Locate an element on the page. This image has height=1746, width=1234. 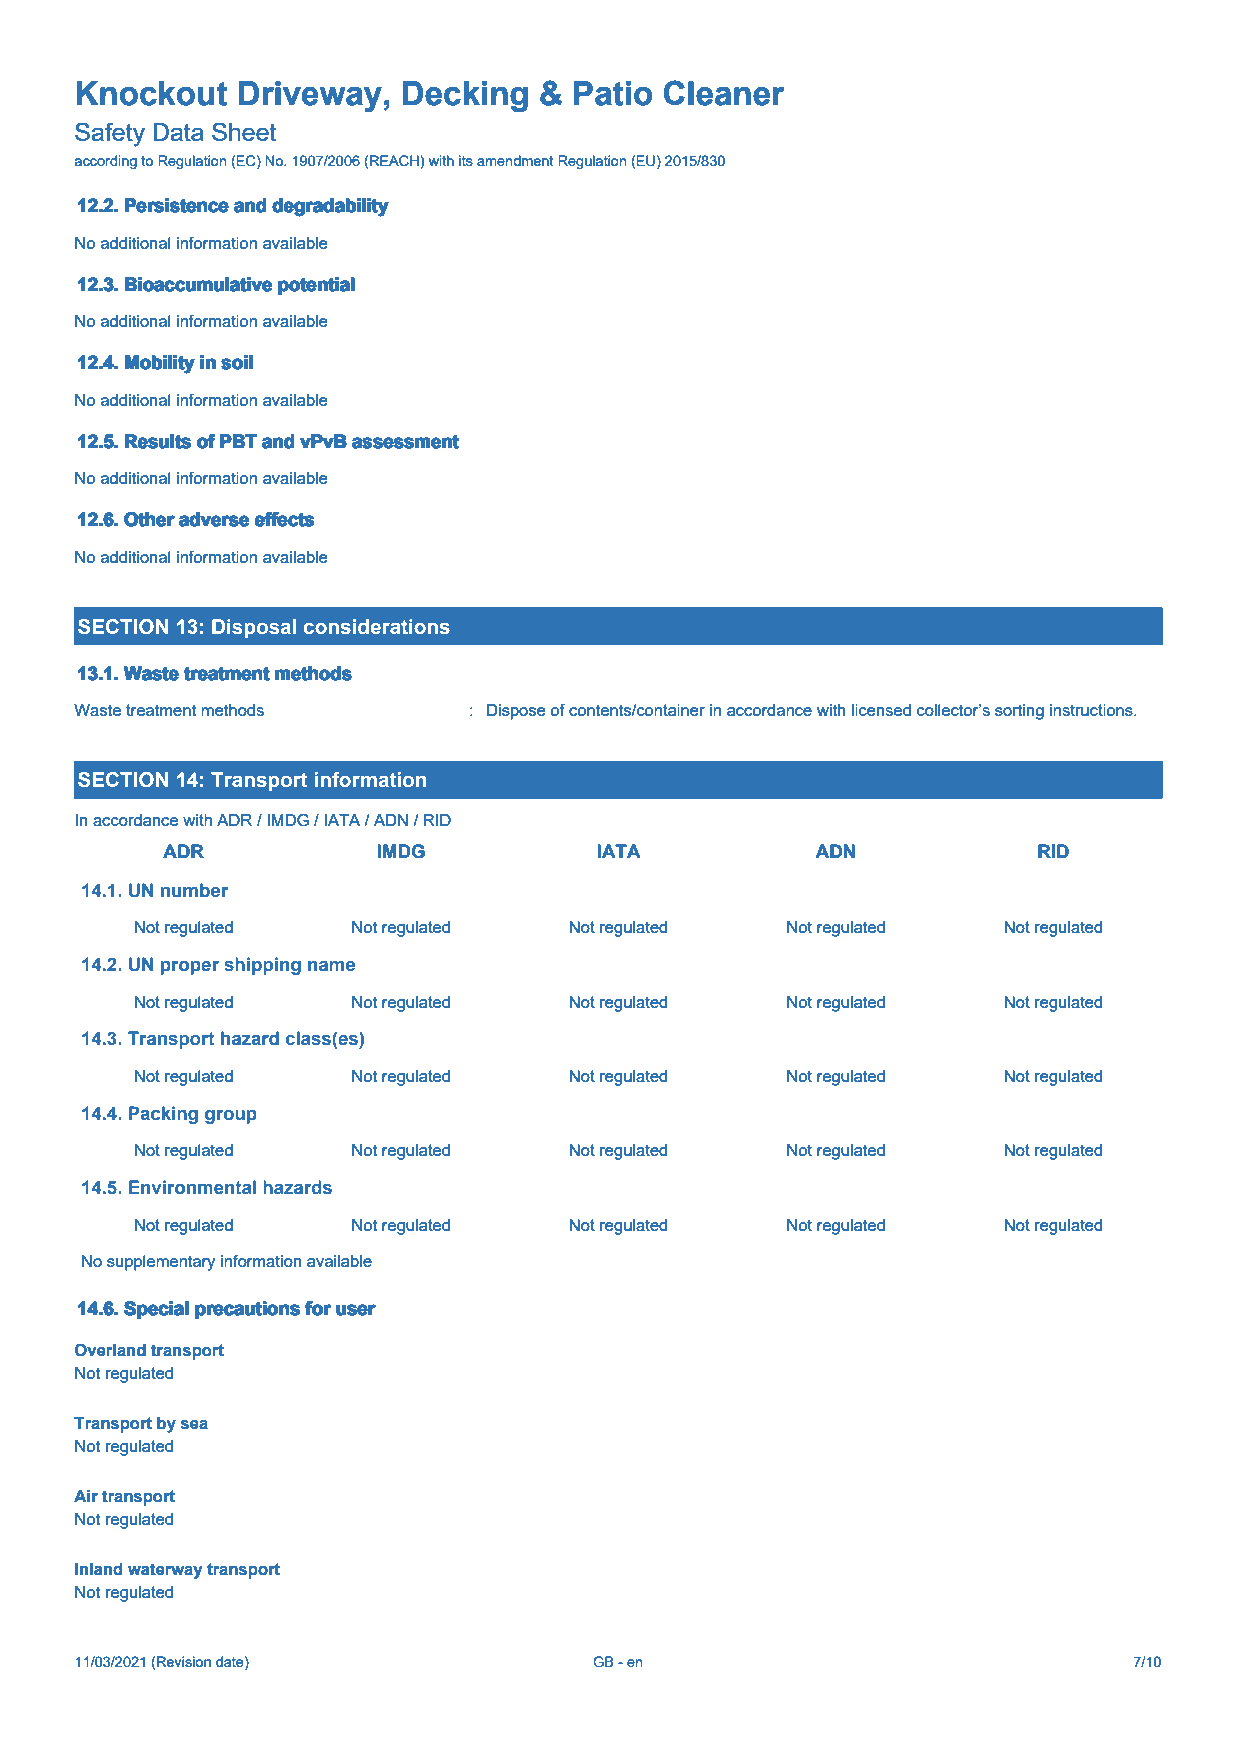
Cleaner is located at coordinates (724, 93).
